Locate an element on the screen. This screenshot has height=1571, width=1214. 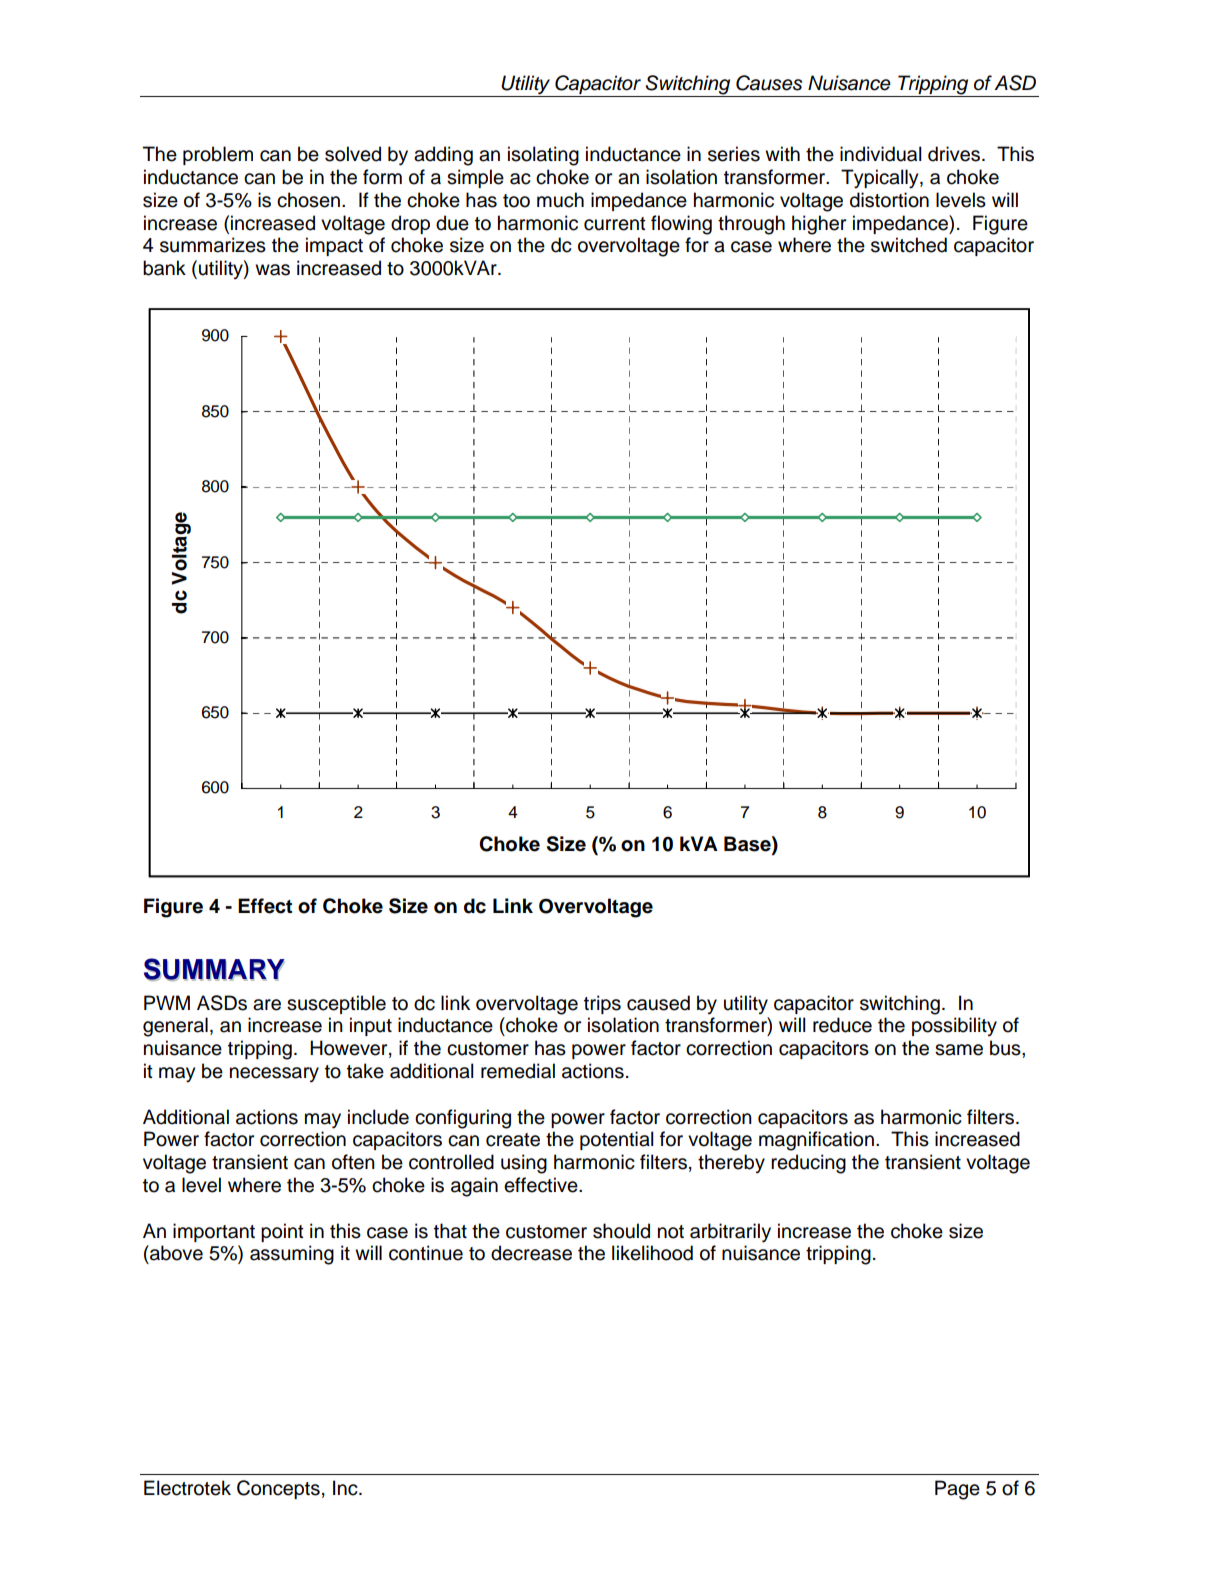
magnification is located at coordinates (816, 1141).
